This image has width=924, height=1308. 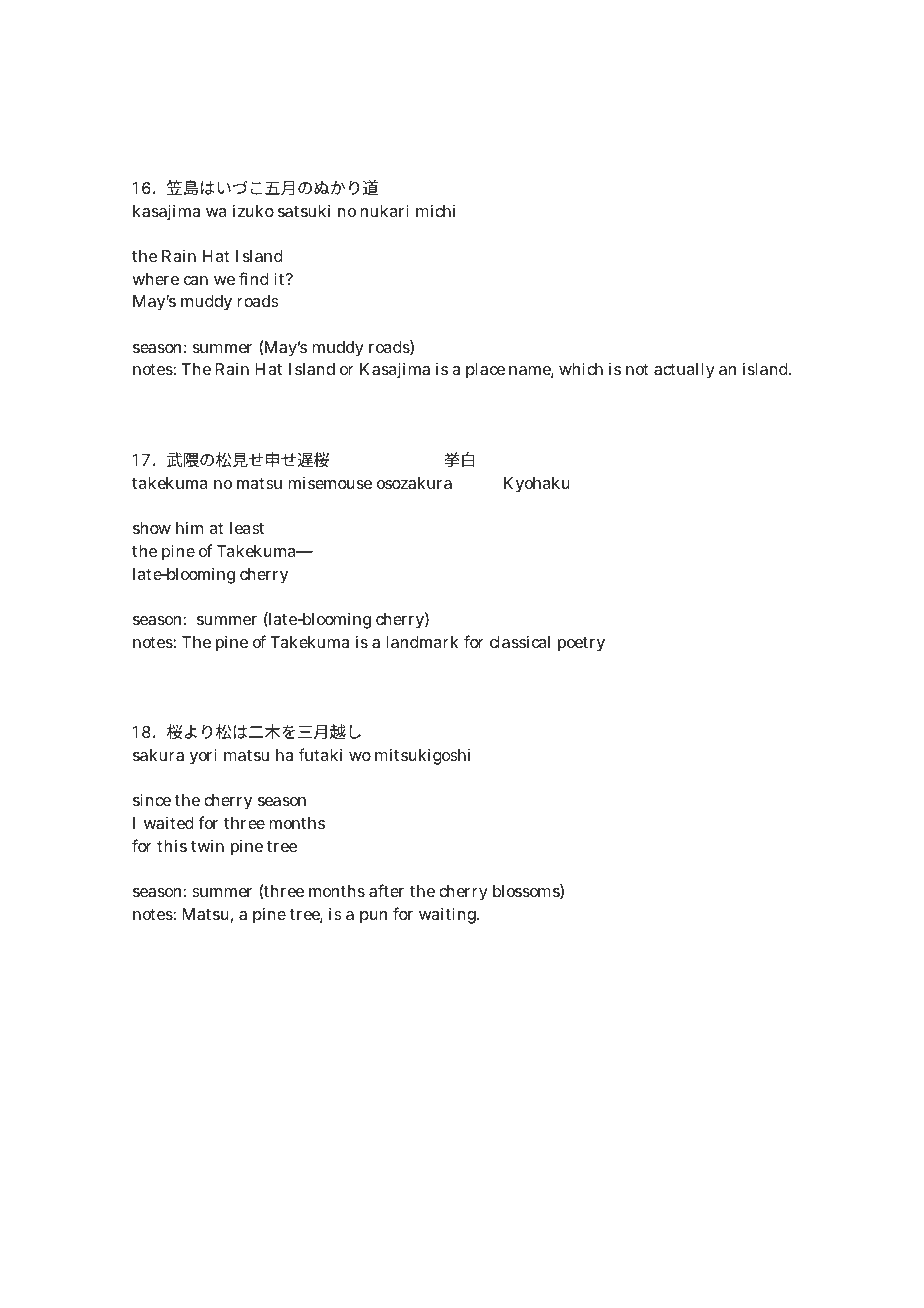 What do you see at coordinates (203, 756) in the image?
I see `yori` at bounding box center [203, 756].
